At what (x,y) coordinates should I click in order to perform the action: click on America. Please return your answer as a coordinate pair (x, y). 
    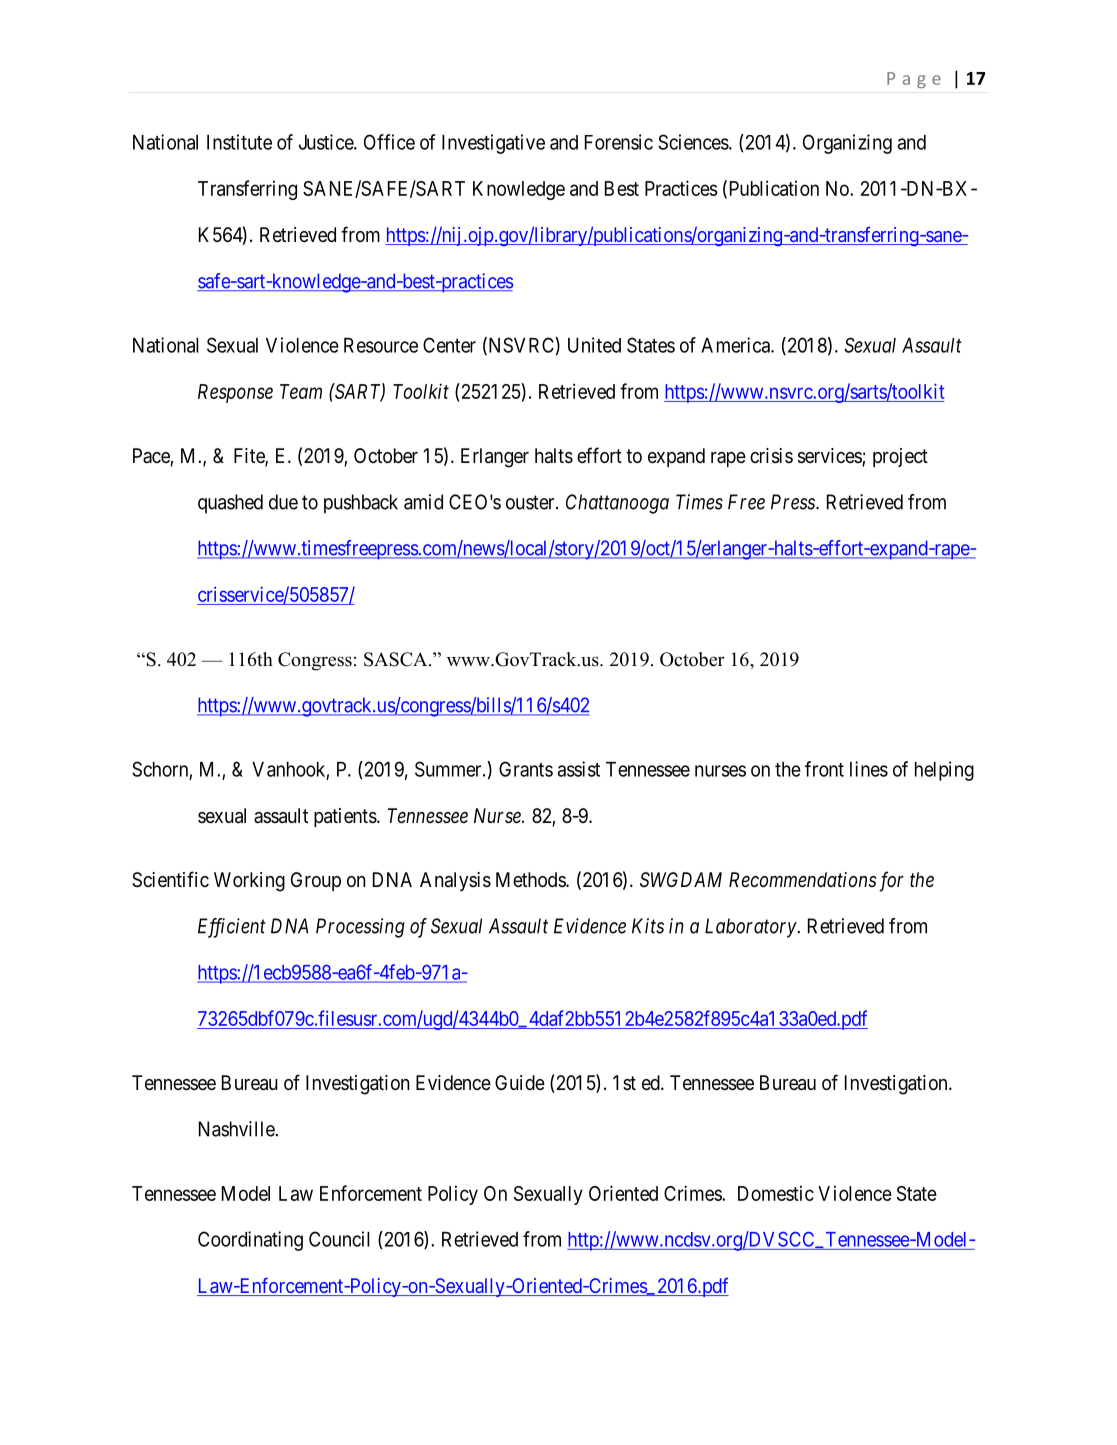
    Looking at the image, I should click on (736, 345).
